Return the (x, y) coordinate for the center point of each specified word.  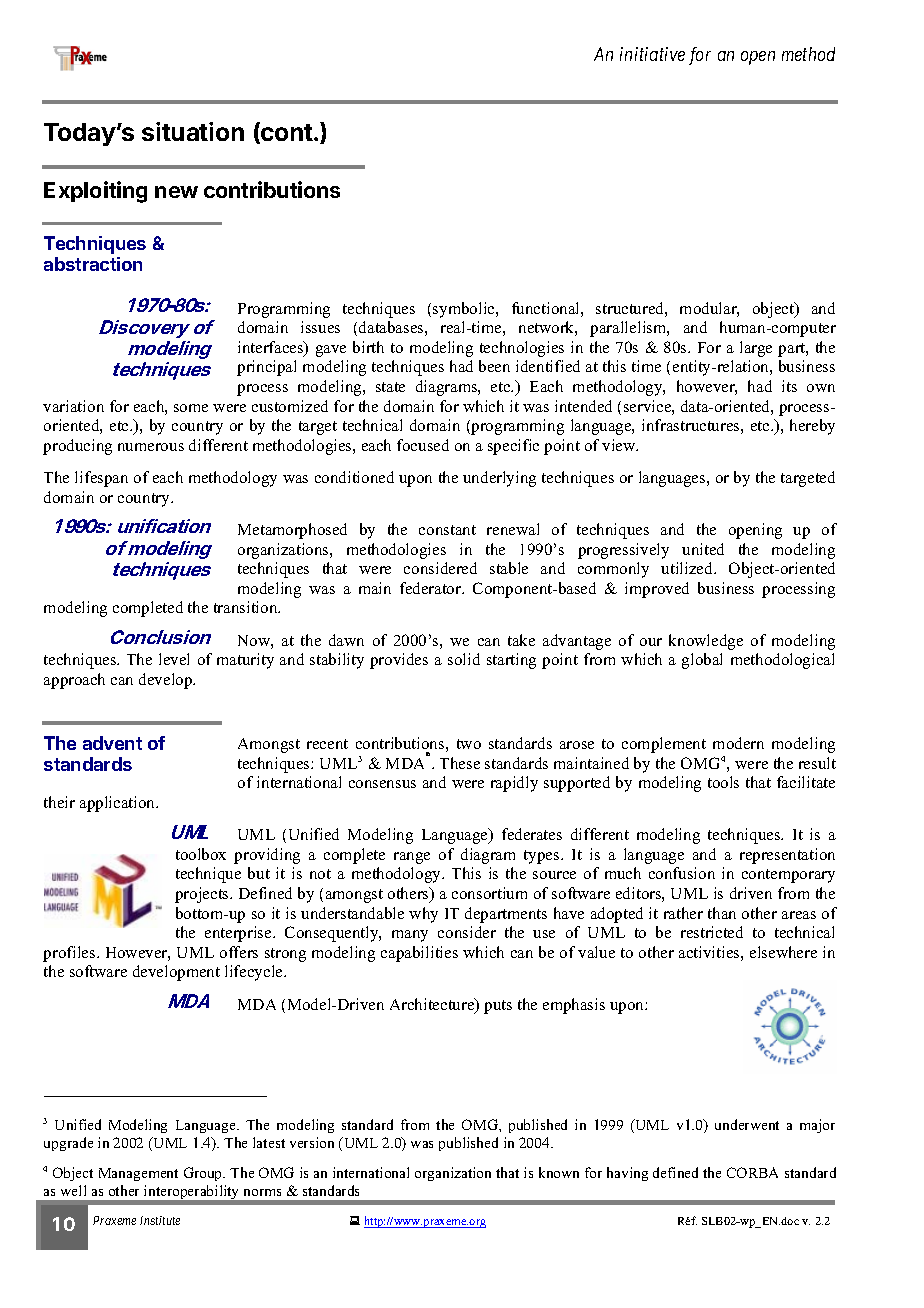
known (559, 1172)
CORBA (752, 1172)
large (756, 349)
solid (464, 659)
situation (193, 131)
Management (138, 1174)
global (702, 661)
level (174, 659)
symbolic (465, 310)
